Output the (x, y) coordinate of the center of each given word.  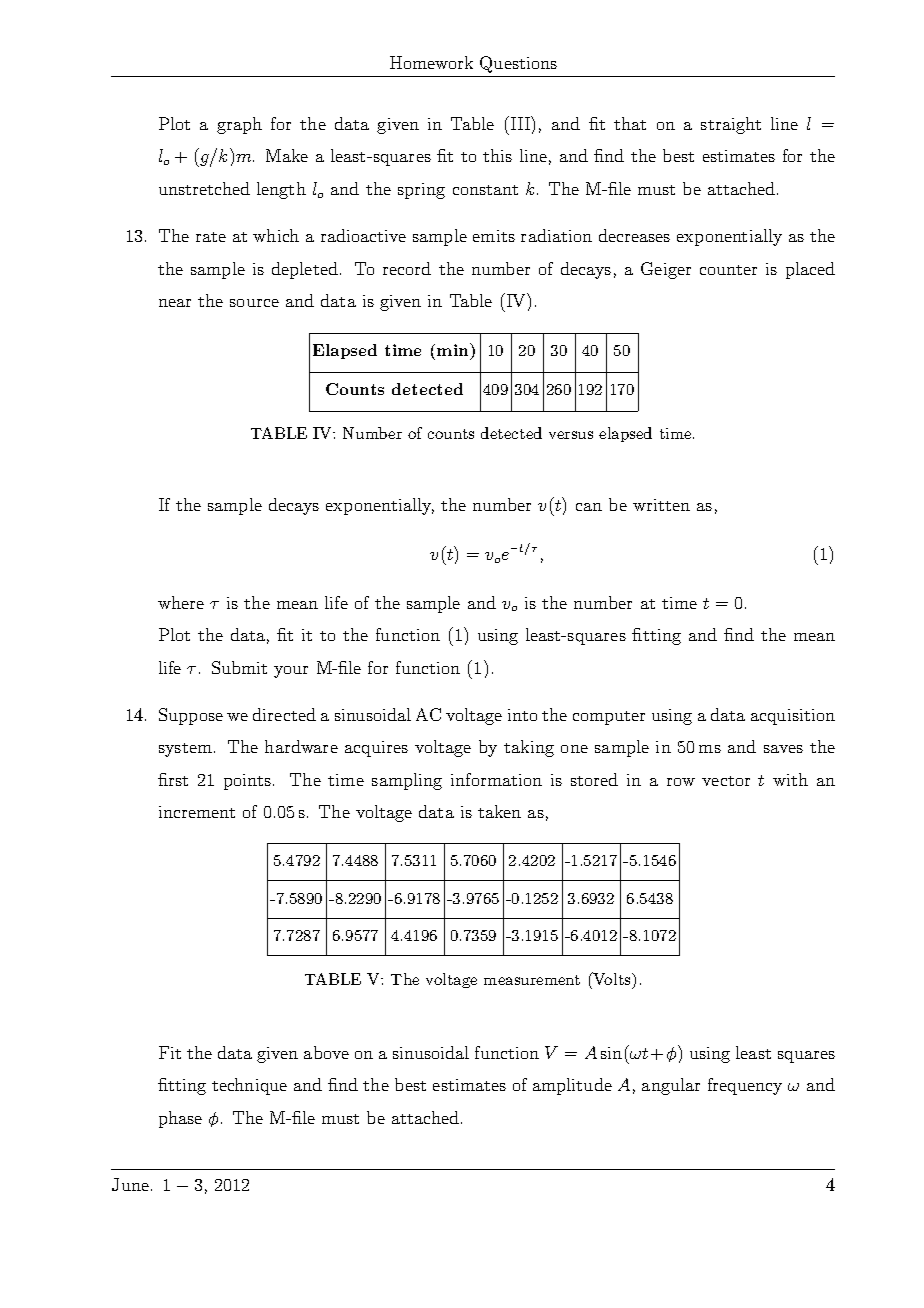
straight (731, 125)
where (181, 602)
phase (180, 1119)
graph (239, 125)
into (522, 715)
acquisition (793, 717)
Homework (431, 62)
